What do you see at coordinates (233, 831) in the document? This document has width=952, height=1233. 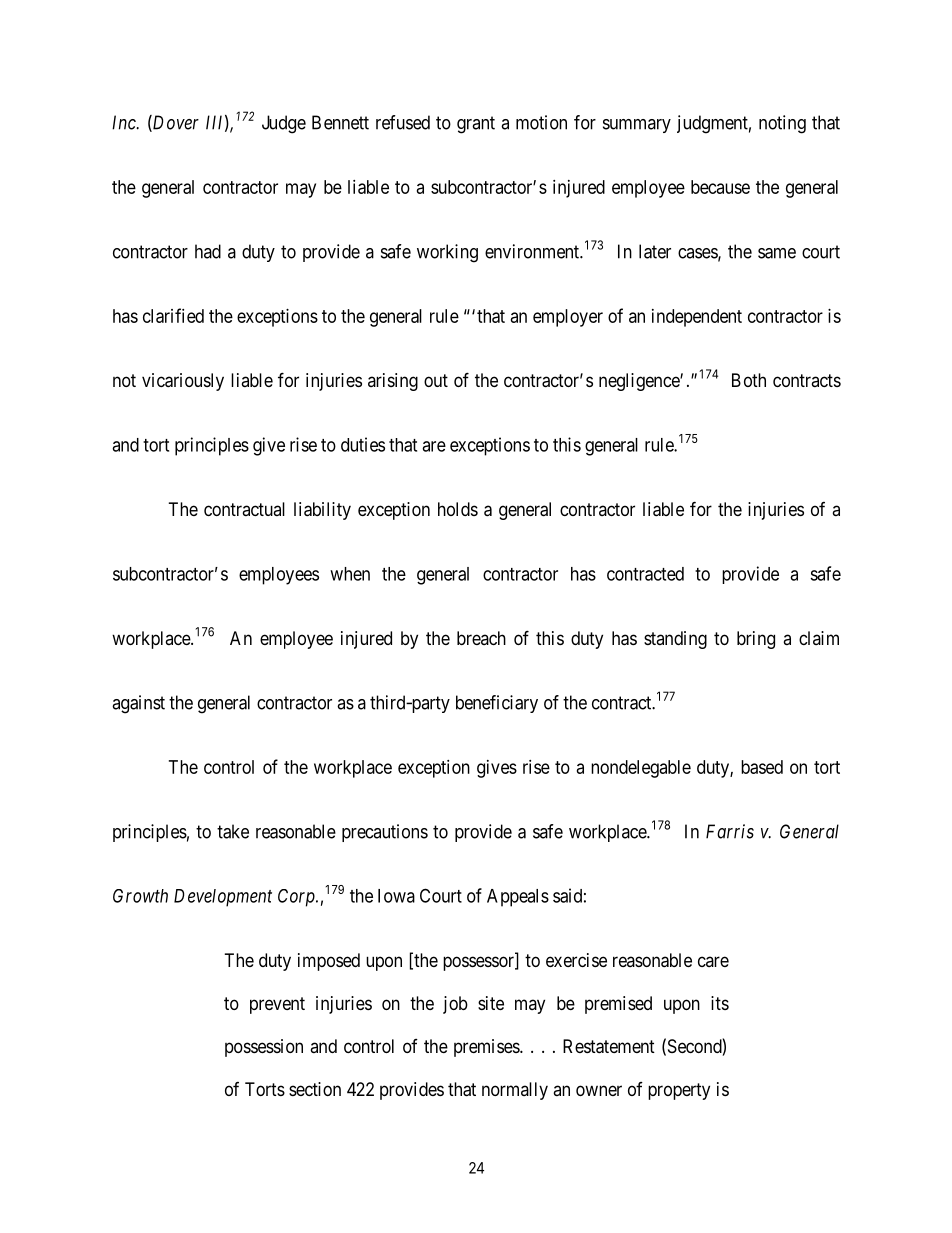 I see `take` at bounding box center [233, 831].
